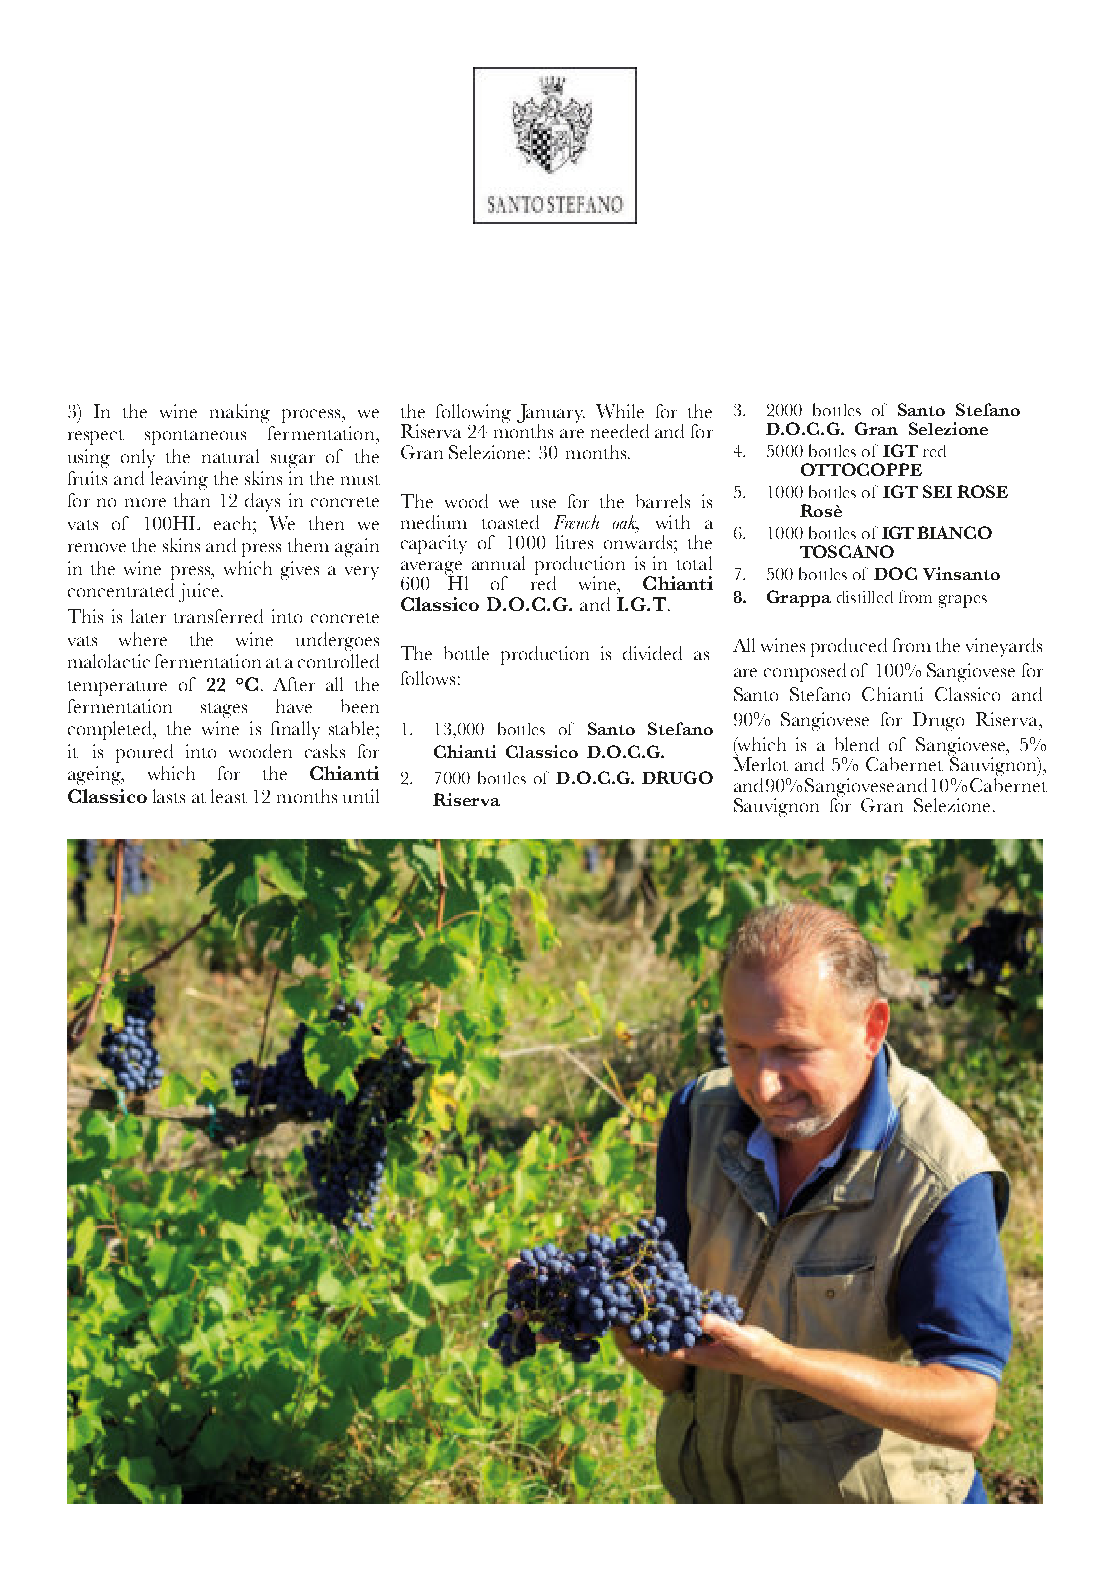 The image size is (1110, 1571). Describe the element at coordinates (169, 796) in the screenshot. I see `lasts` at that location.
